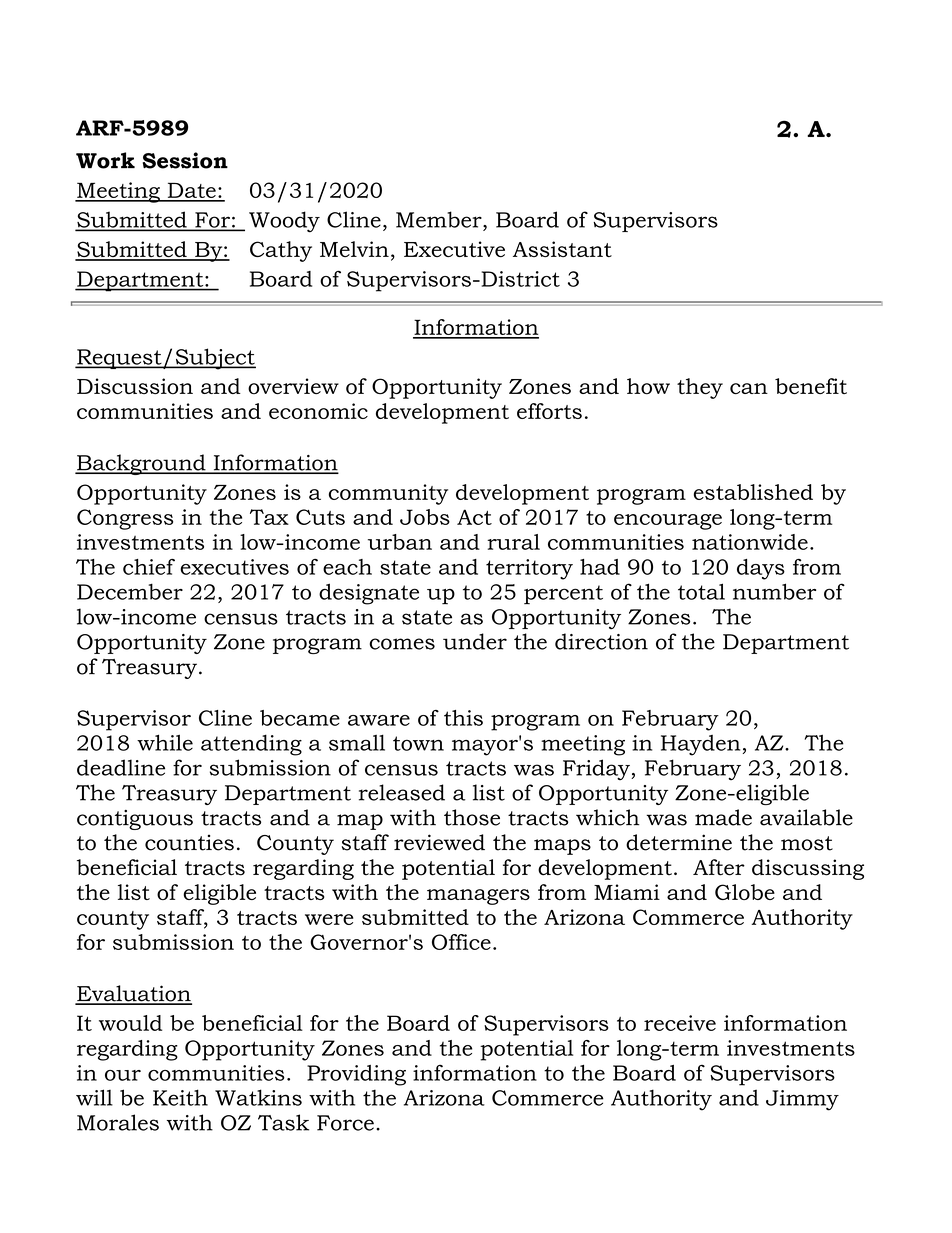 The width and height of the page is (952, 1233). Describe the element at coordinates (185, 160) in the page. I see `Session` at that location.
